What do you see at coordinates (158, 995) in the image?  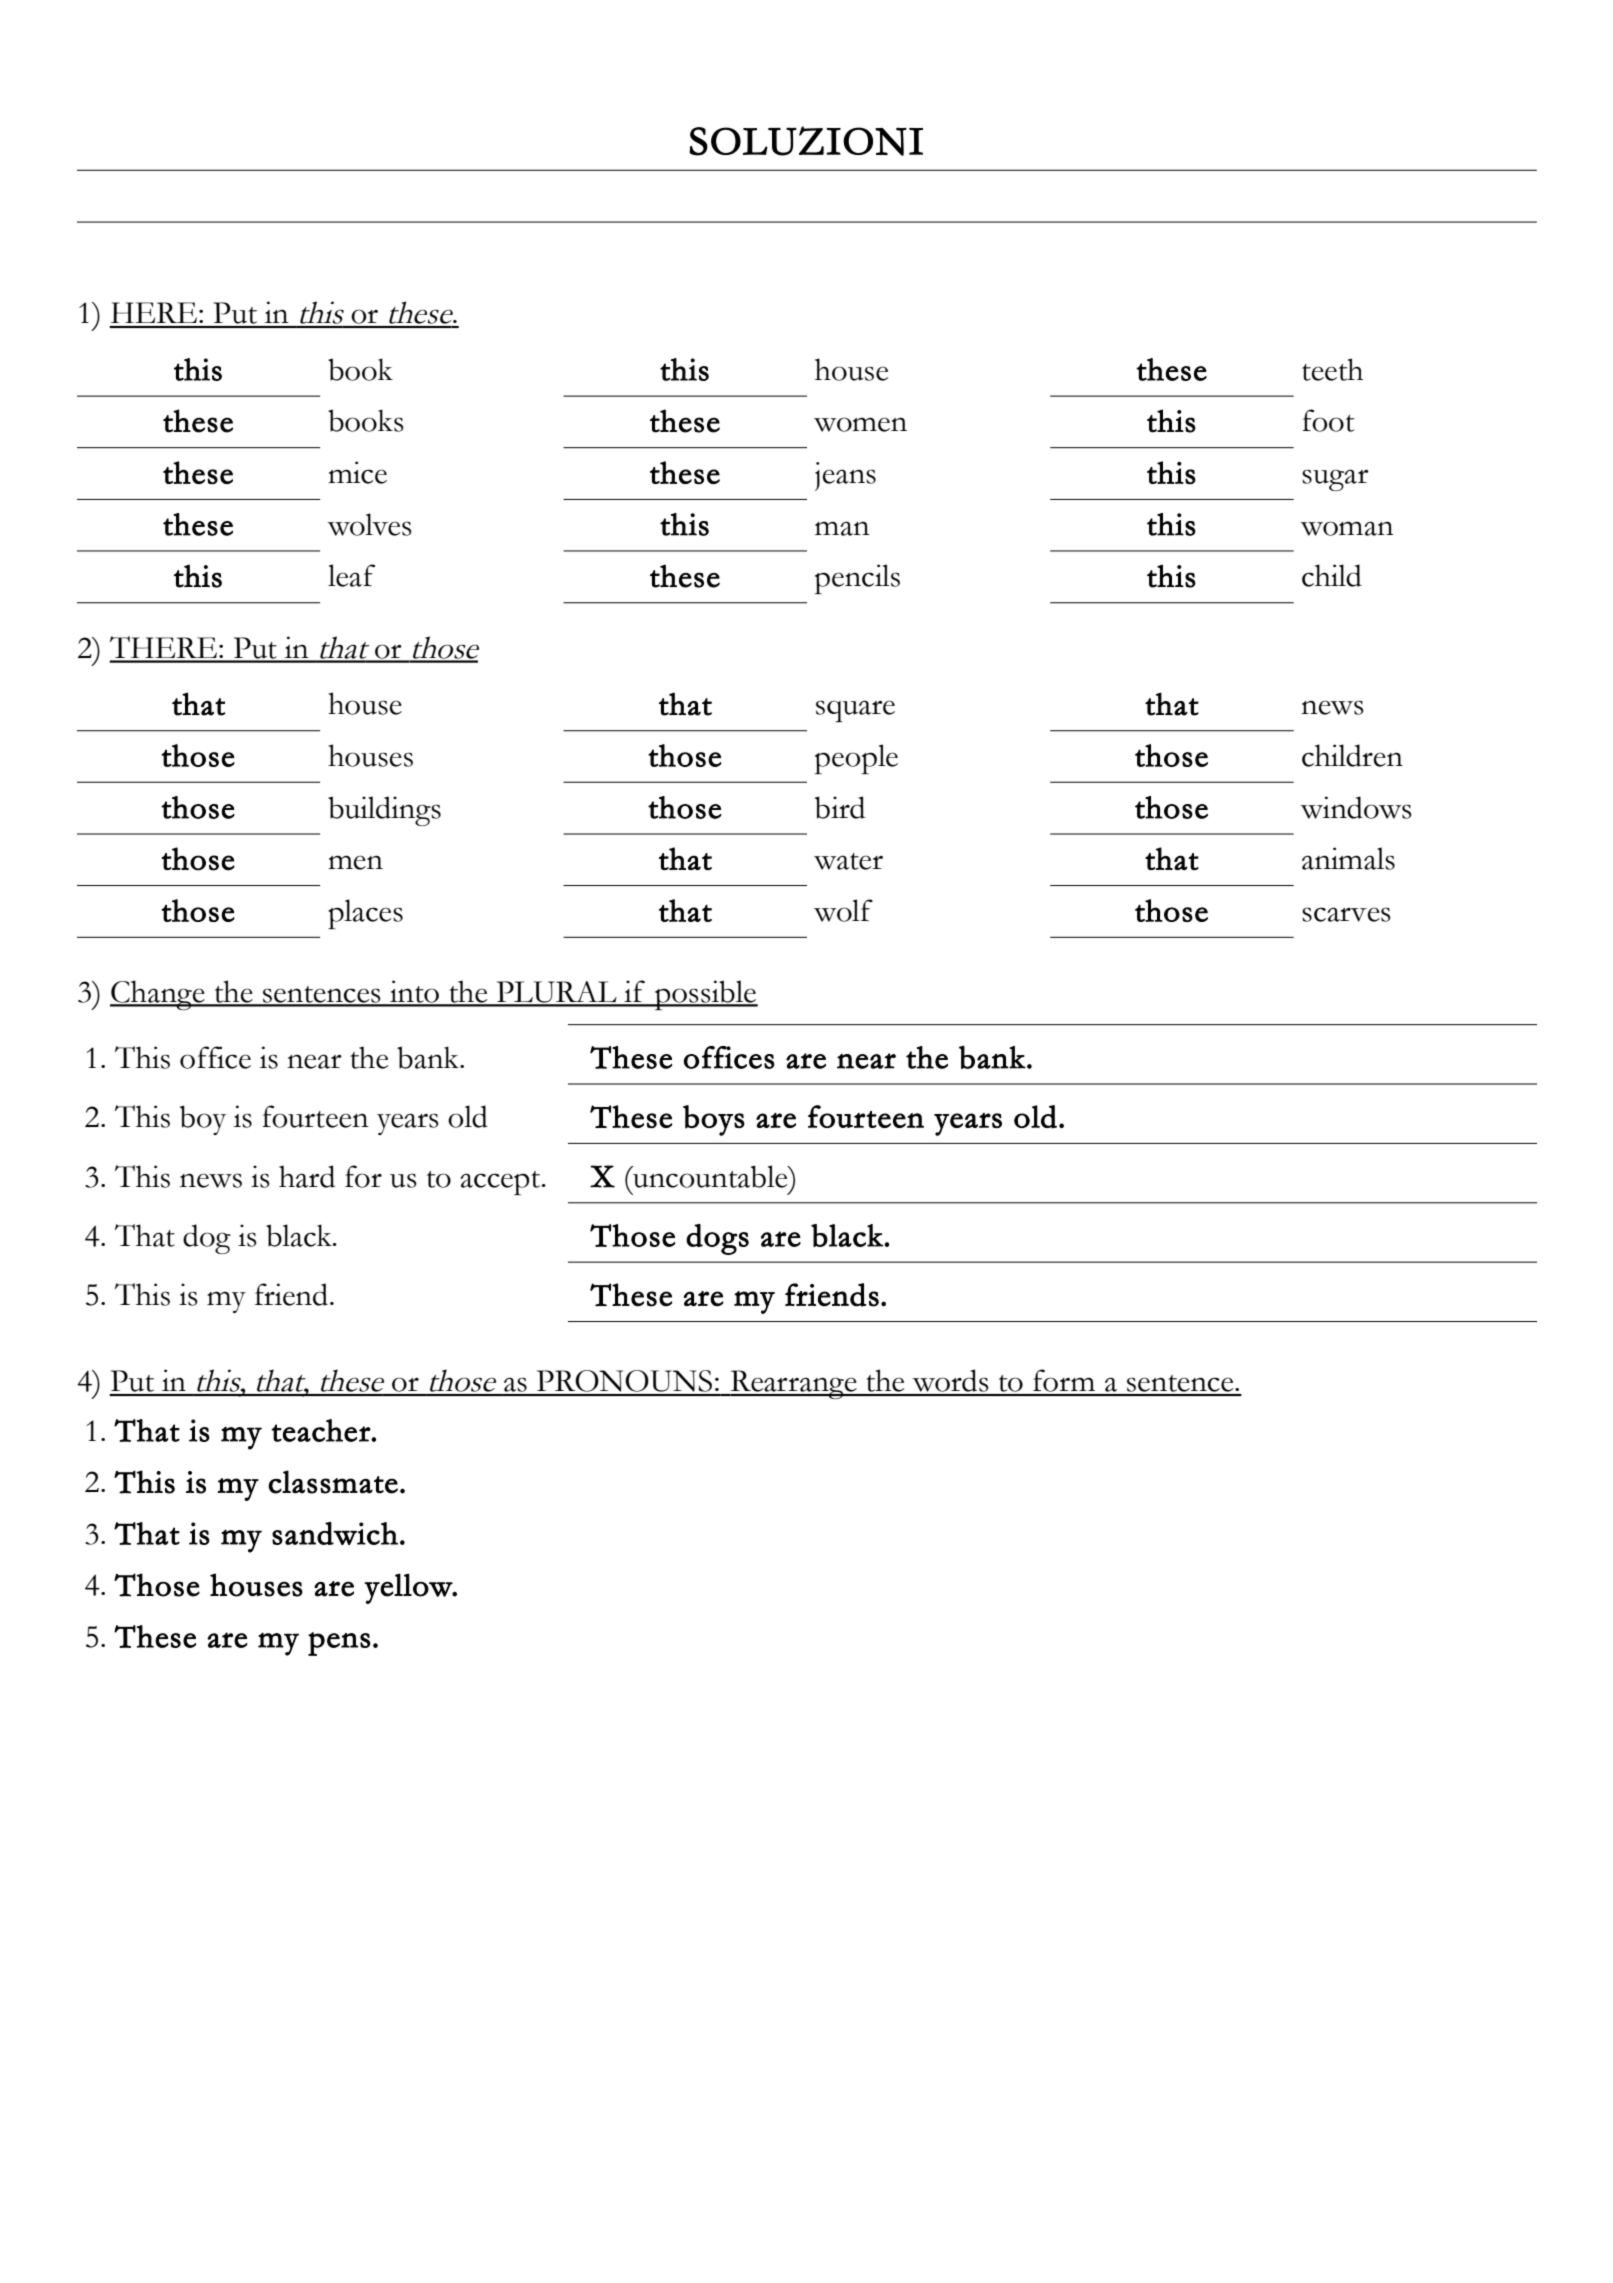 I see `Change` at bounding box center [158, 995].
